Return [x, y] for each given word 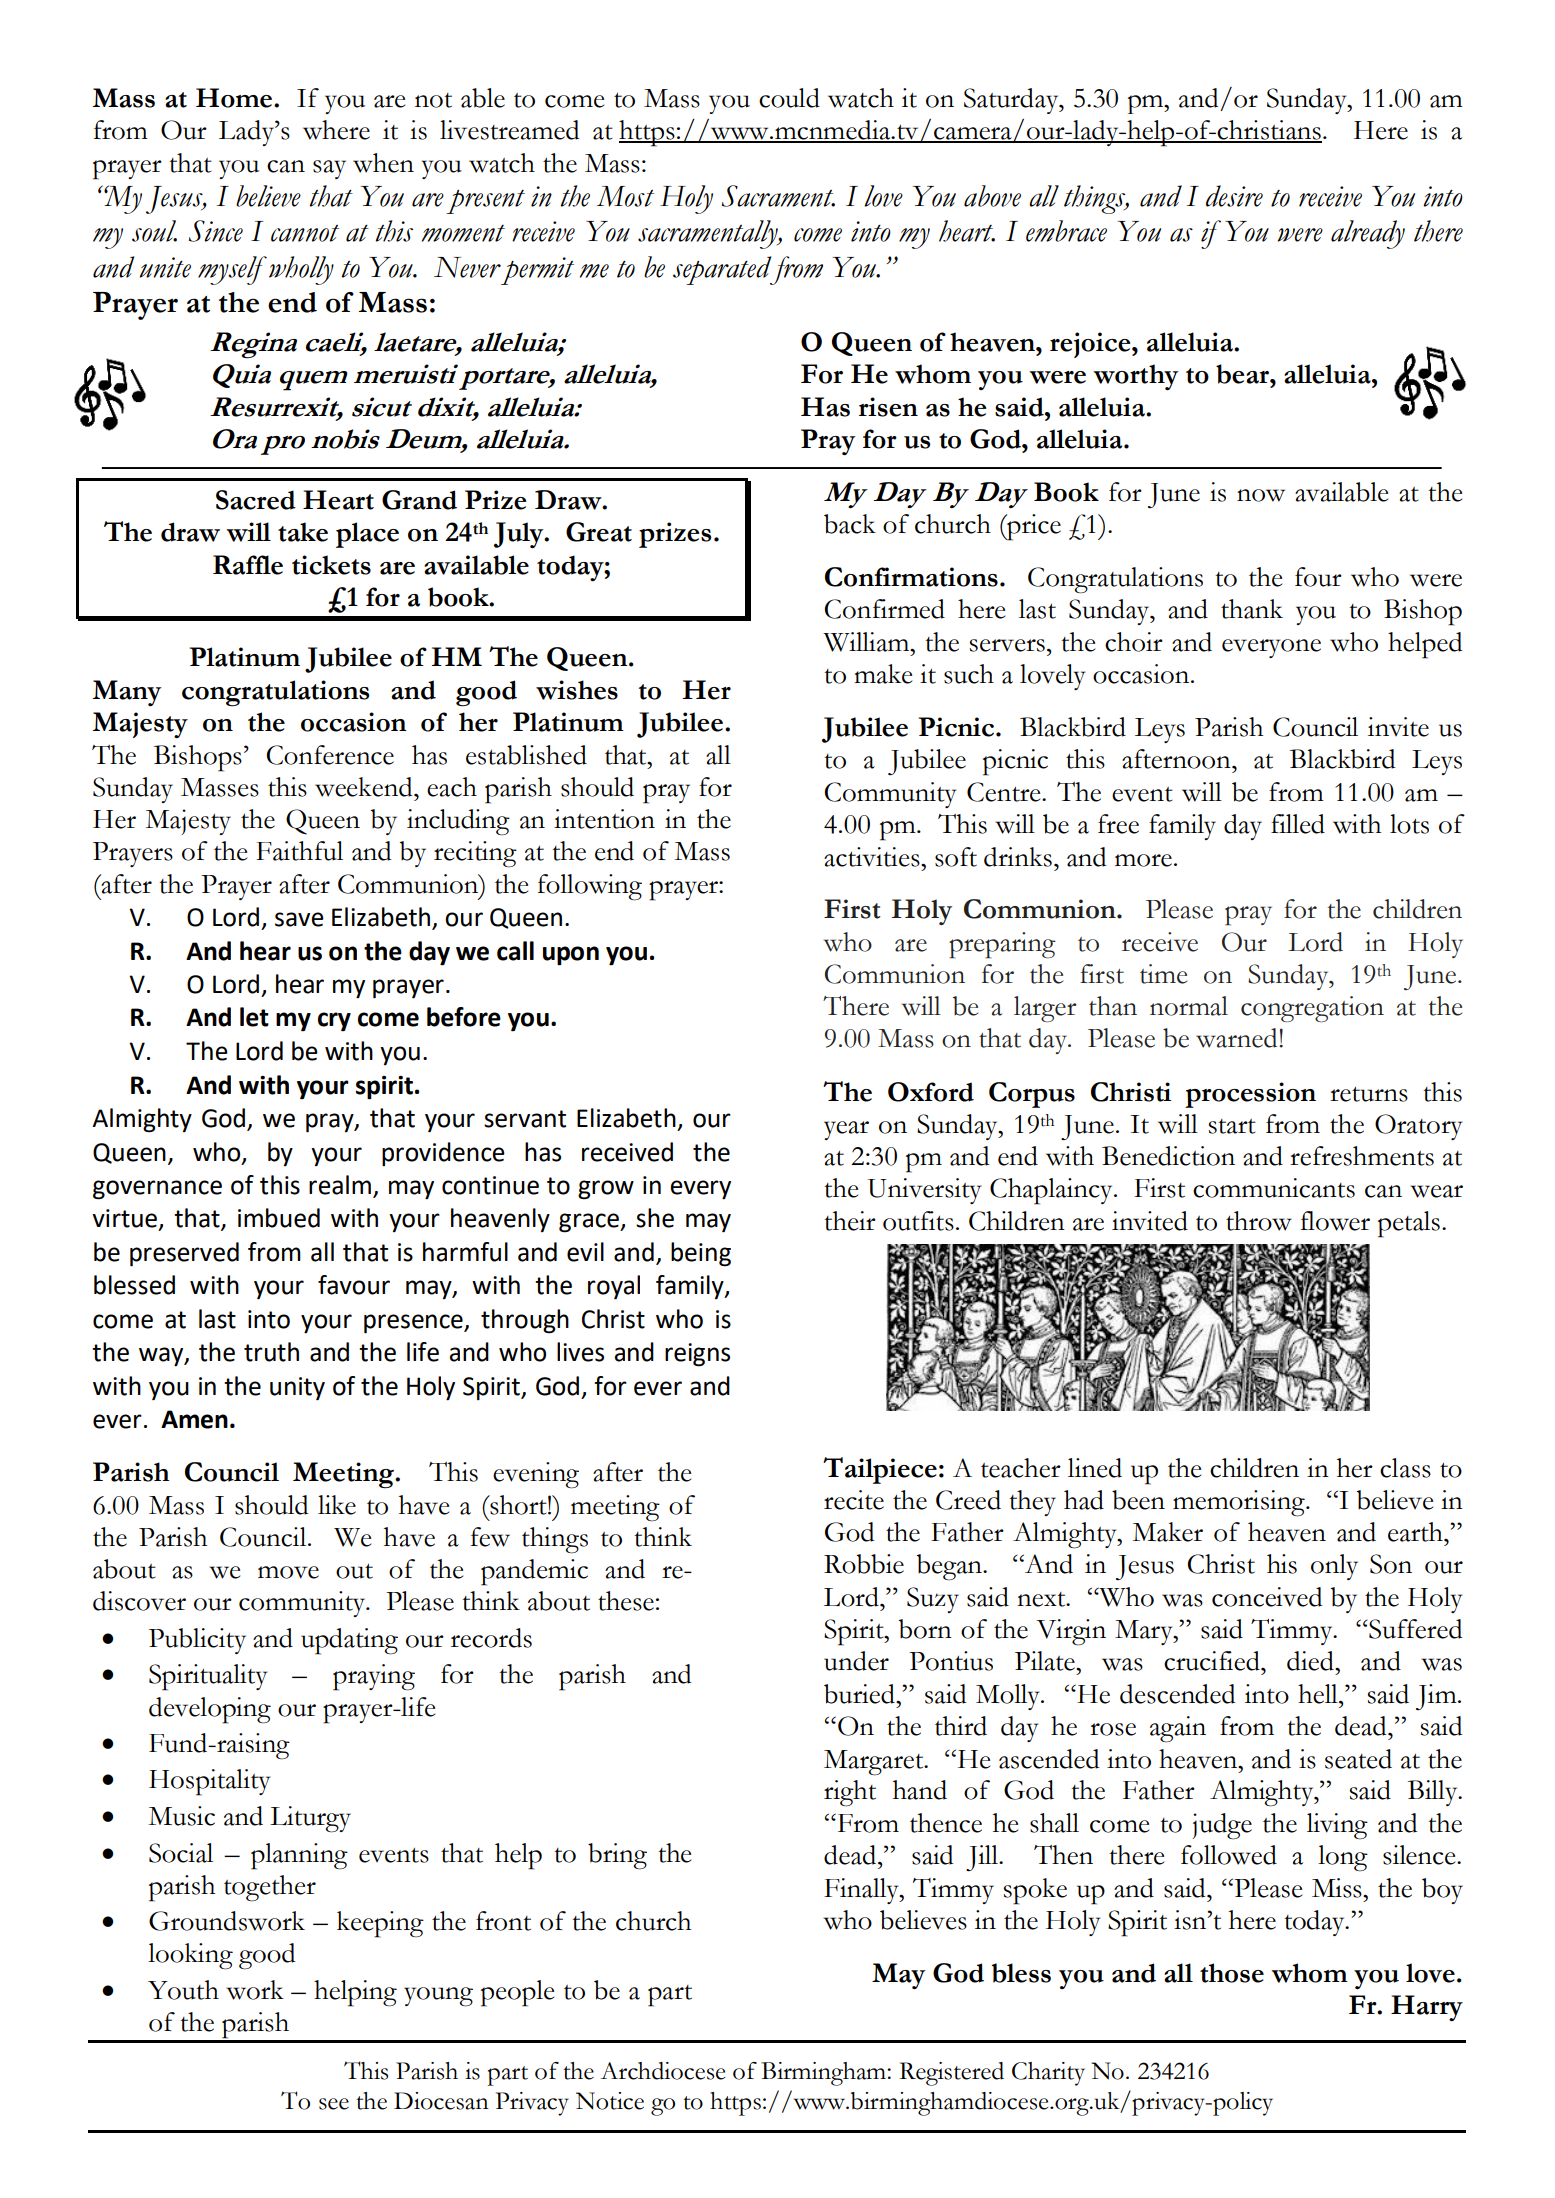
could [789, 98]
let [254, 1017]
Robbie [864, 1564]
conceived [1267, 1597]
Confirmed [885, 609]
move [288, 1572]
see [334, 2104]
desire [1234, 196]
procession [1250, 1095]
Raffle [248, 565]
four [1318, 577]
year [846, 1130]
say [329, 169]
